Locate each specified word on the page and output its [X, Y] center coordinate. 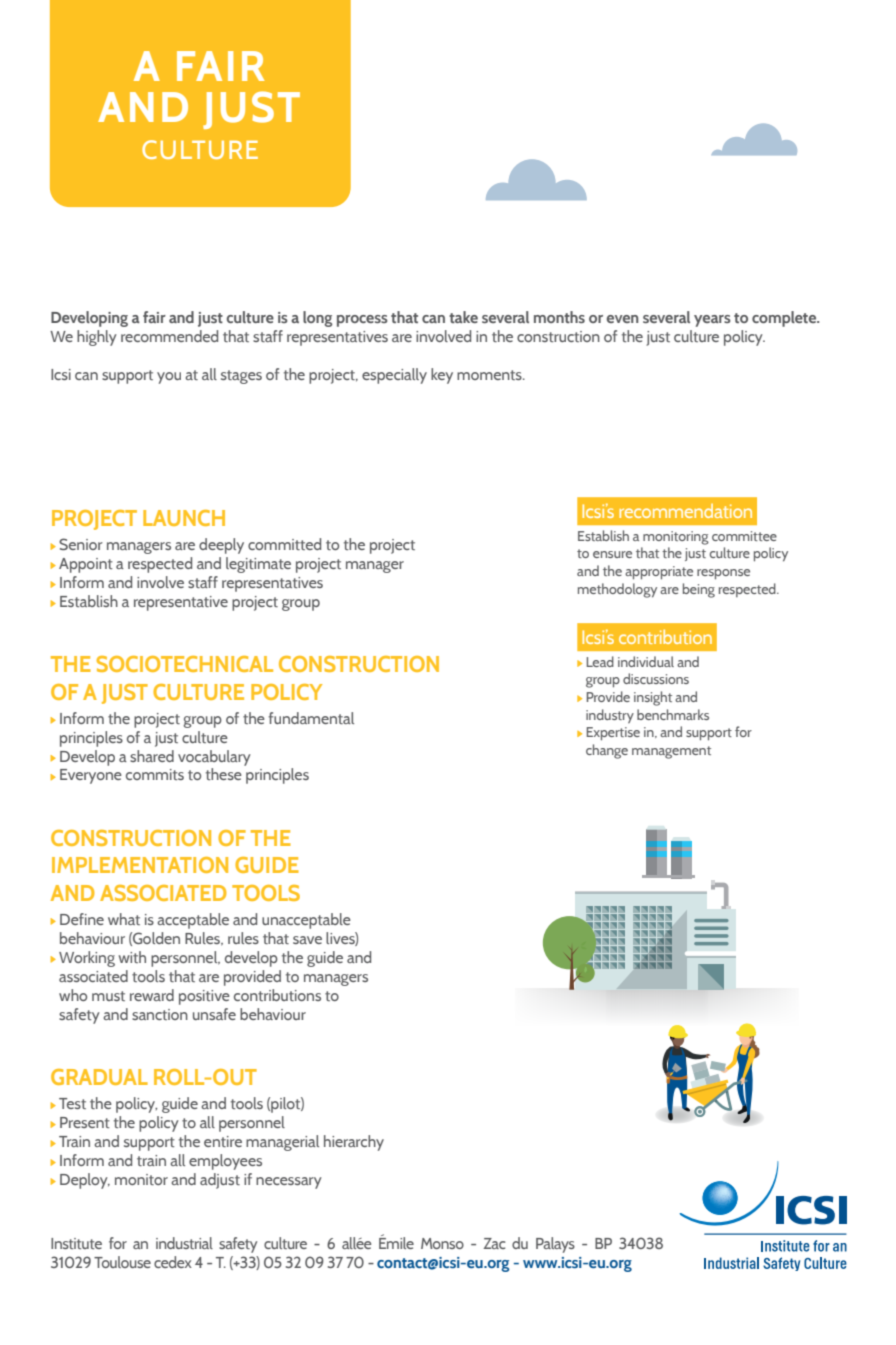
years [712, 321]
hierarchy [354, 1143]
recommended [169, 336]
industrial [184, 1243]
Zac [494, 1243]
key [442, 376]
